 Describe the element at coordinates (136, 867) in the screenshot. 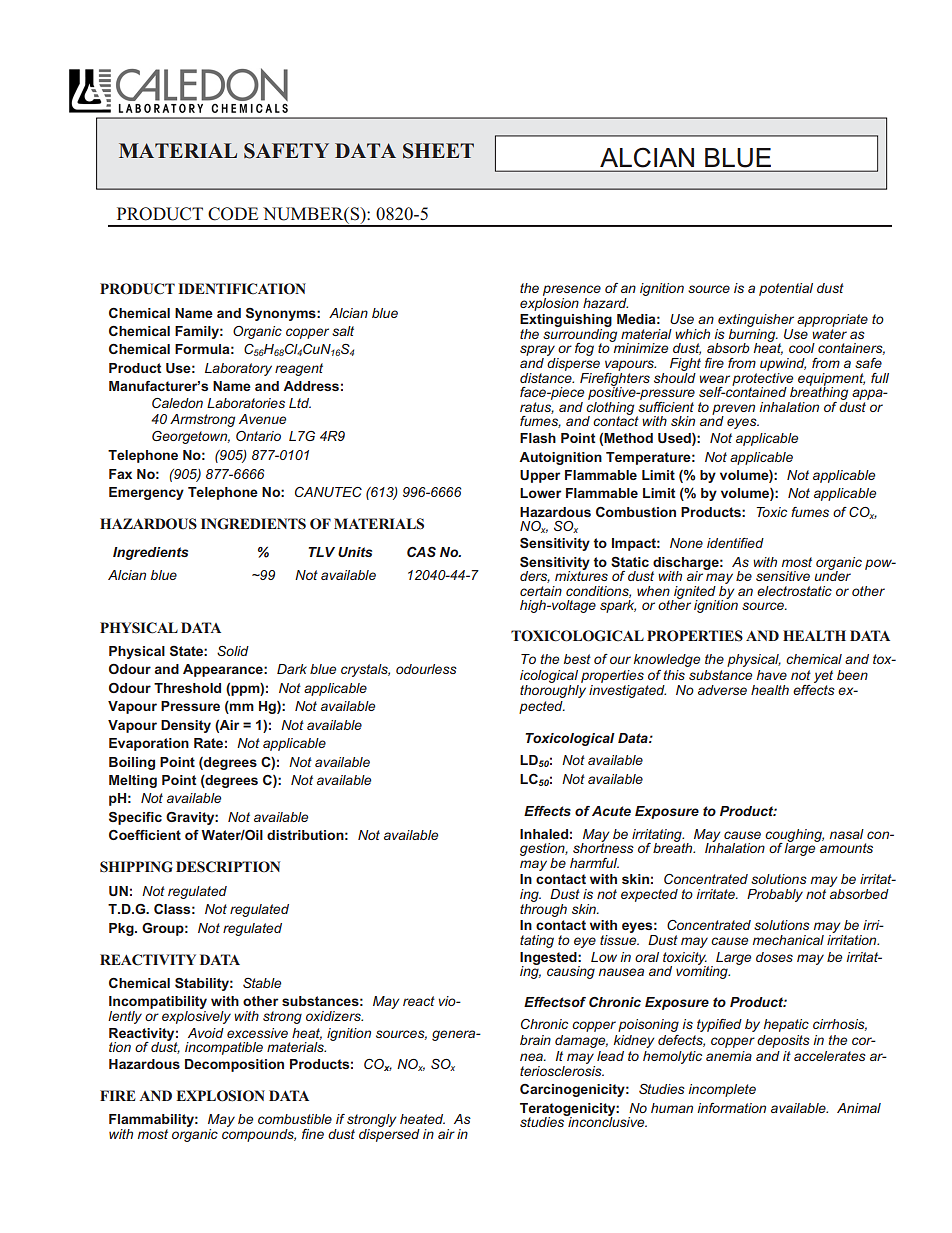

I see `SHIPPING` at that location.
